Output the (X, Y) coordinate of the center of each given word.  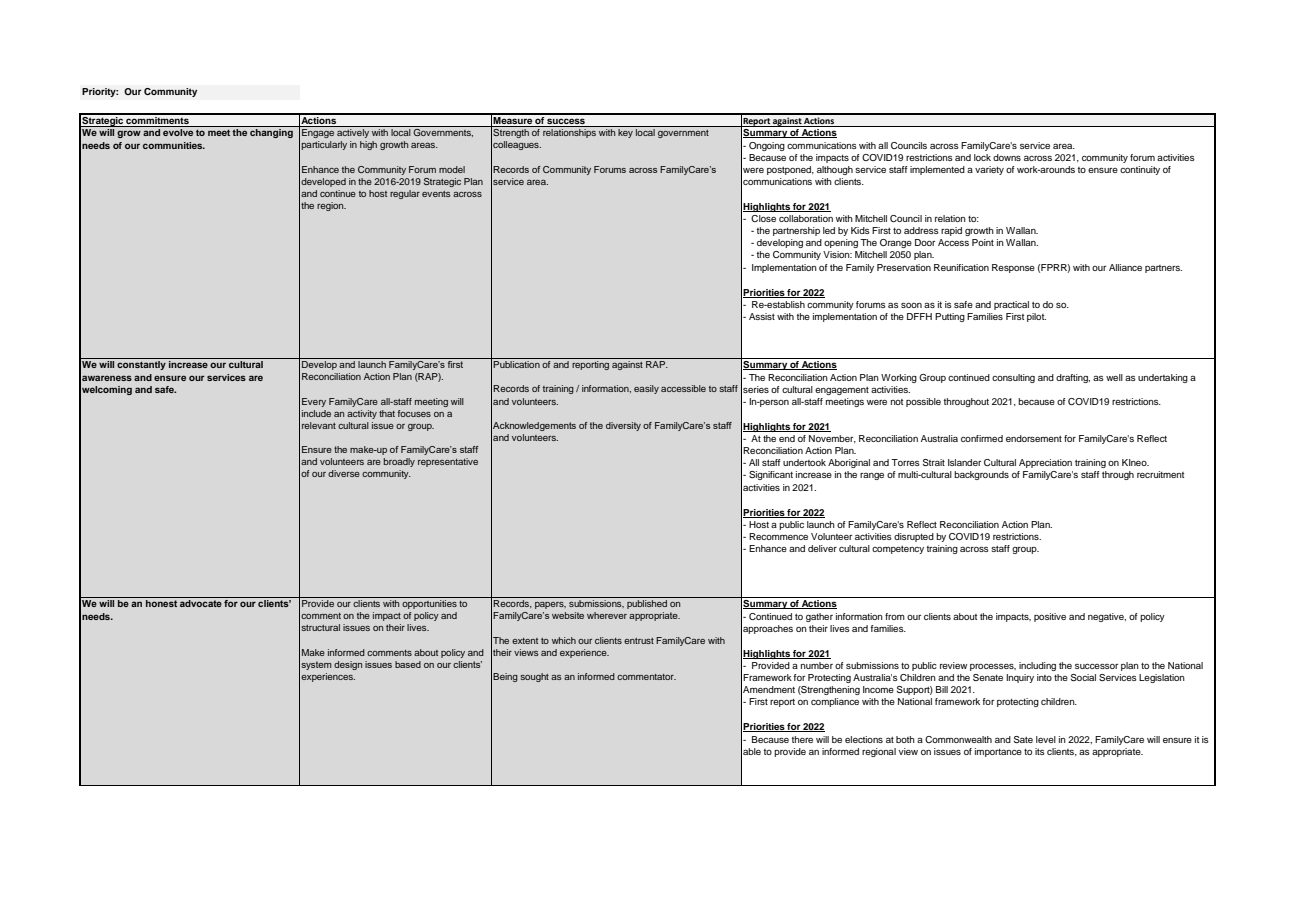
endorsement (1034, 438)
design (348, 665)
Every (314, 402)
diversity (623, 426)
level (1046, 739)
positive (1050, 617)
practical (1011, 305)
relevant (319, 425)
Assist (762, 316)
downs (1007, 157)
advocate (201, 603)
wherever (607, 615)
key (625, 133)
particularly (324, 145)
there (802, 739)
